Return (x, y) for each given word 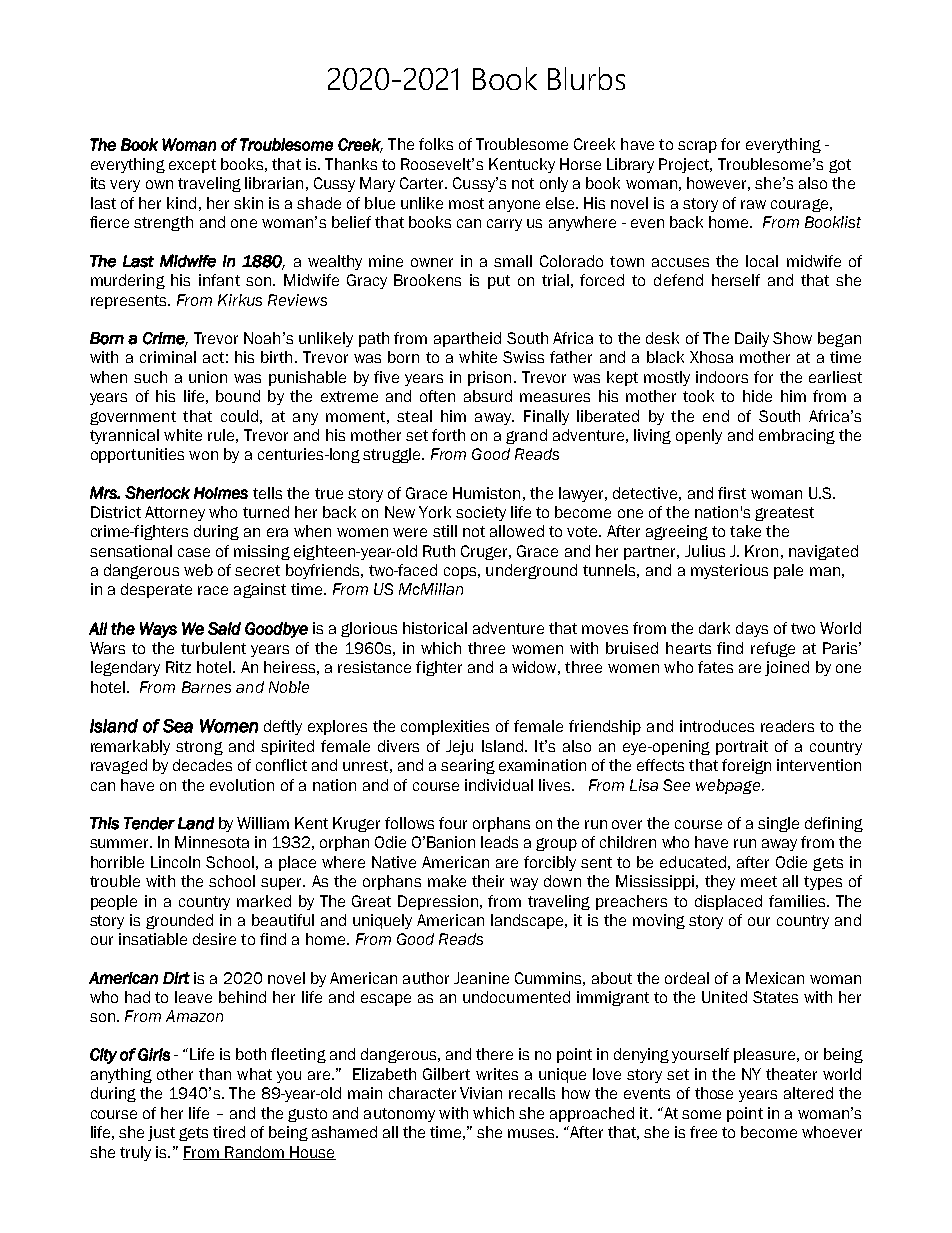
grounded (179, 921)
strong (199, 748)
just (161, 1133)
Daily (752, 339)
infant (219, 280)
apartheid (467, 339)
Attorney (175, 513)
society (481, 513)
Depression (438, 902)
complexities (445, 727)
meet (759, 881)
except (192, 166)
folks (436, 144)
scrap (697, 147)
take (745, 531)
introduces (717, 726)
